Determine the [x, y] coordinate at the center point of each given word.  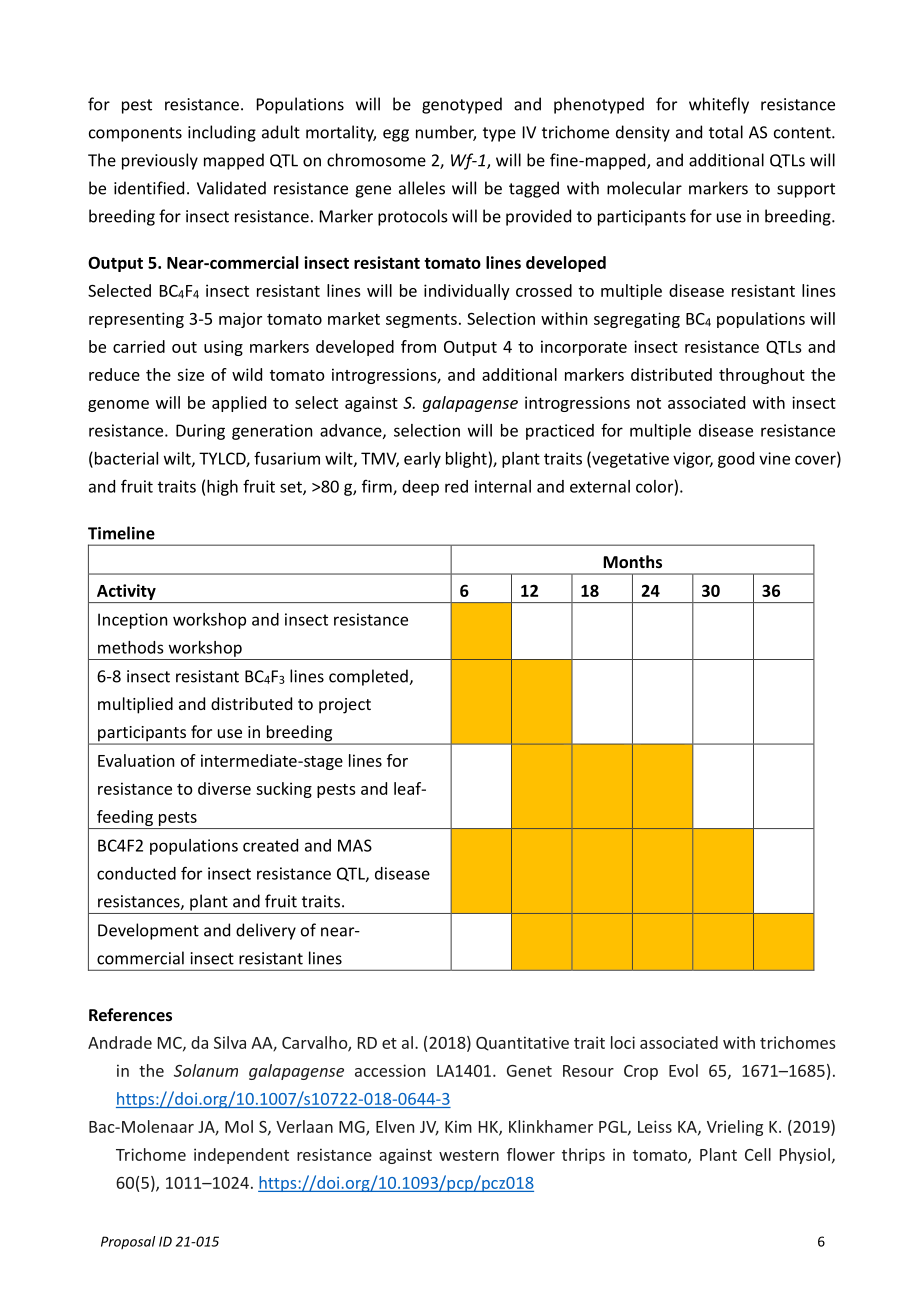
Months [632, 561]
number [446, 133]
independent [241, 1156]
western [469, 1155]
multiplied [135, 705]
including [222, 133]
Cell [758, 1154]
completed [369, 677]
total [726, 132]
